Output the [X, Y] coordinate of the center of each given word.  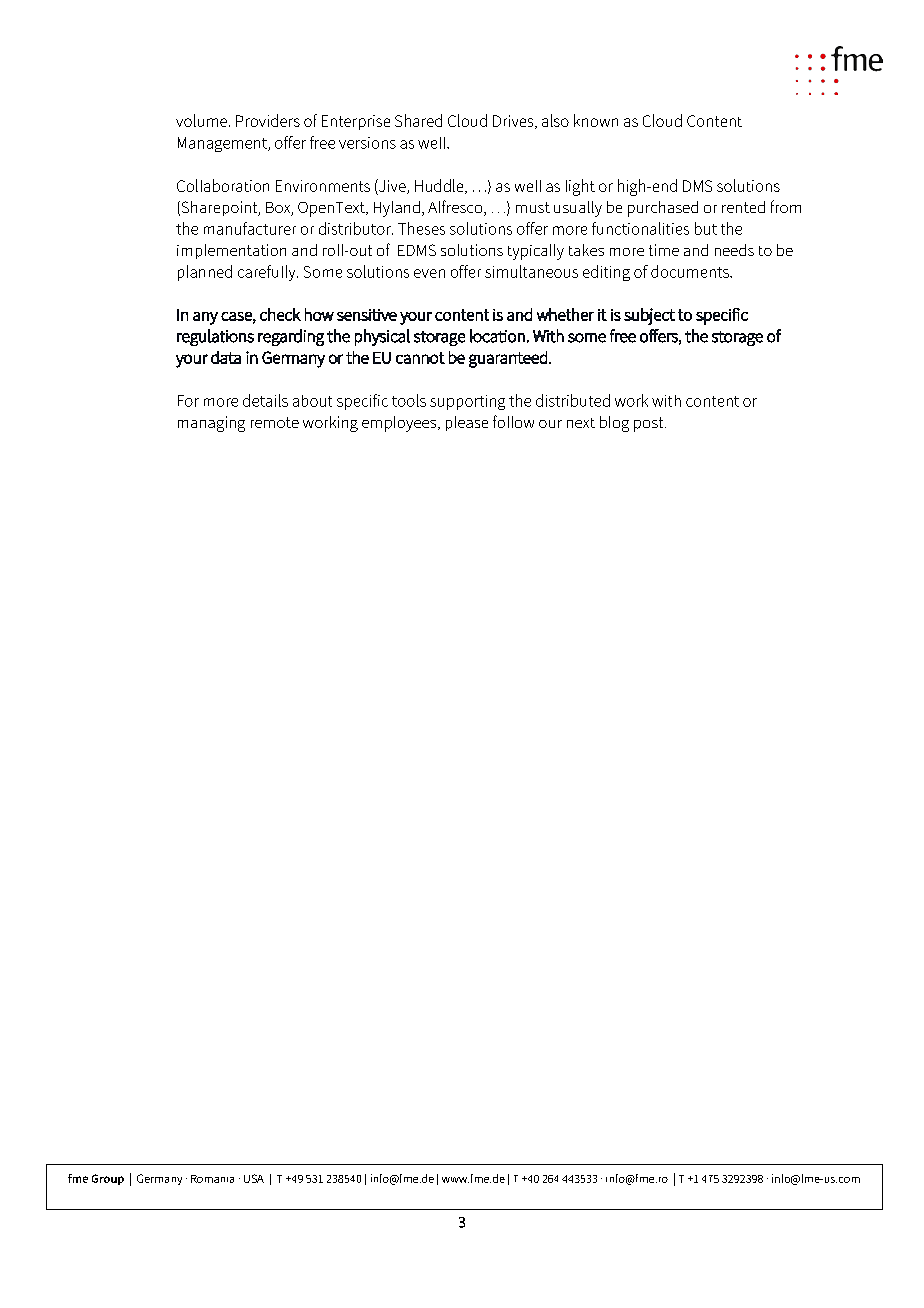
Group [108, 1179]
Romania [212, 1179]
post [650, 424]
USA [254, 1178]
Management [223, 144]
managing [211, 424]
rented [743, 207]
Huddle [440, 186]
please [467, 423]
